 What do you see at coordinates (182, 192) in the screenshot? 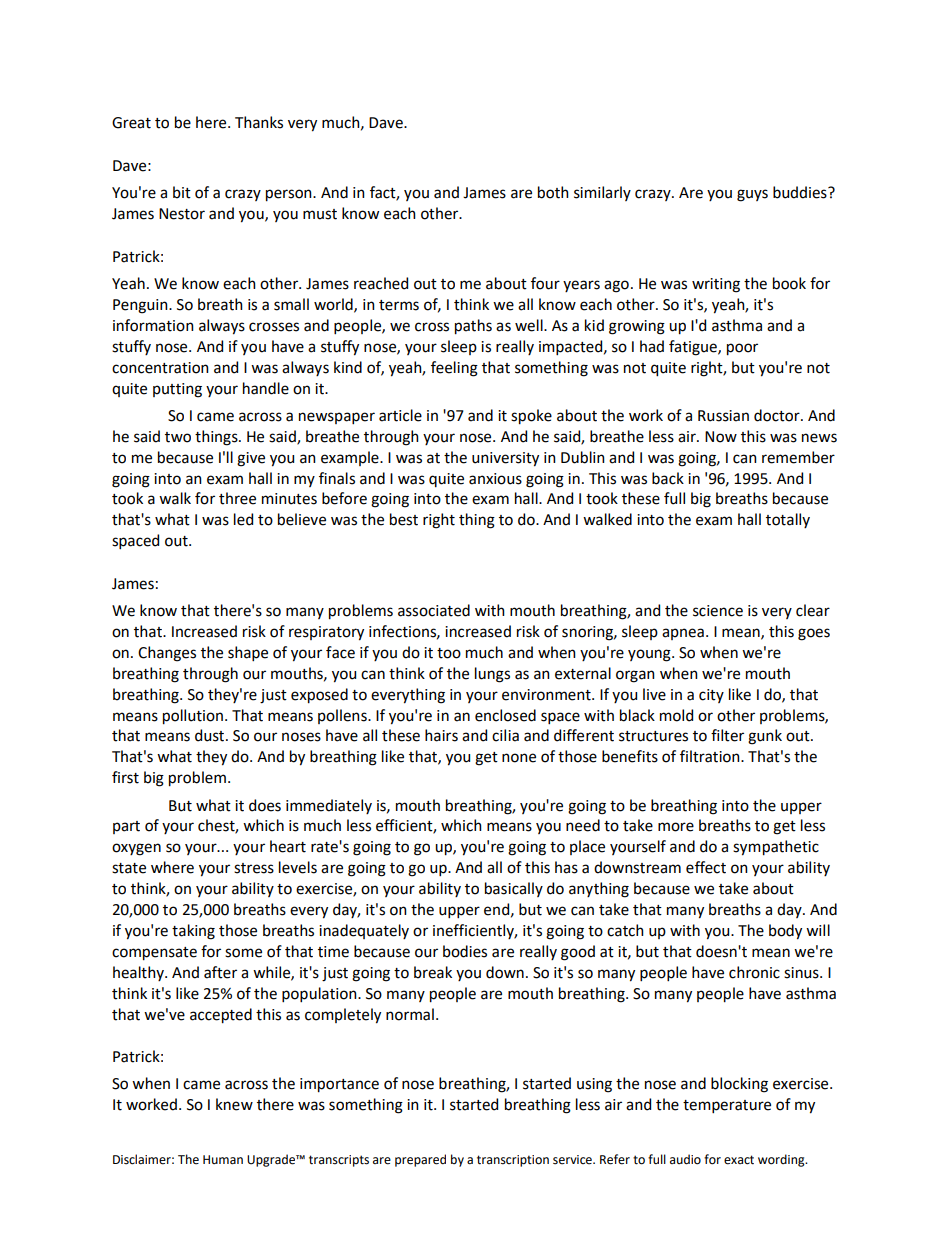
I see `bit` at bounding box center [182, 192].
